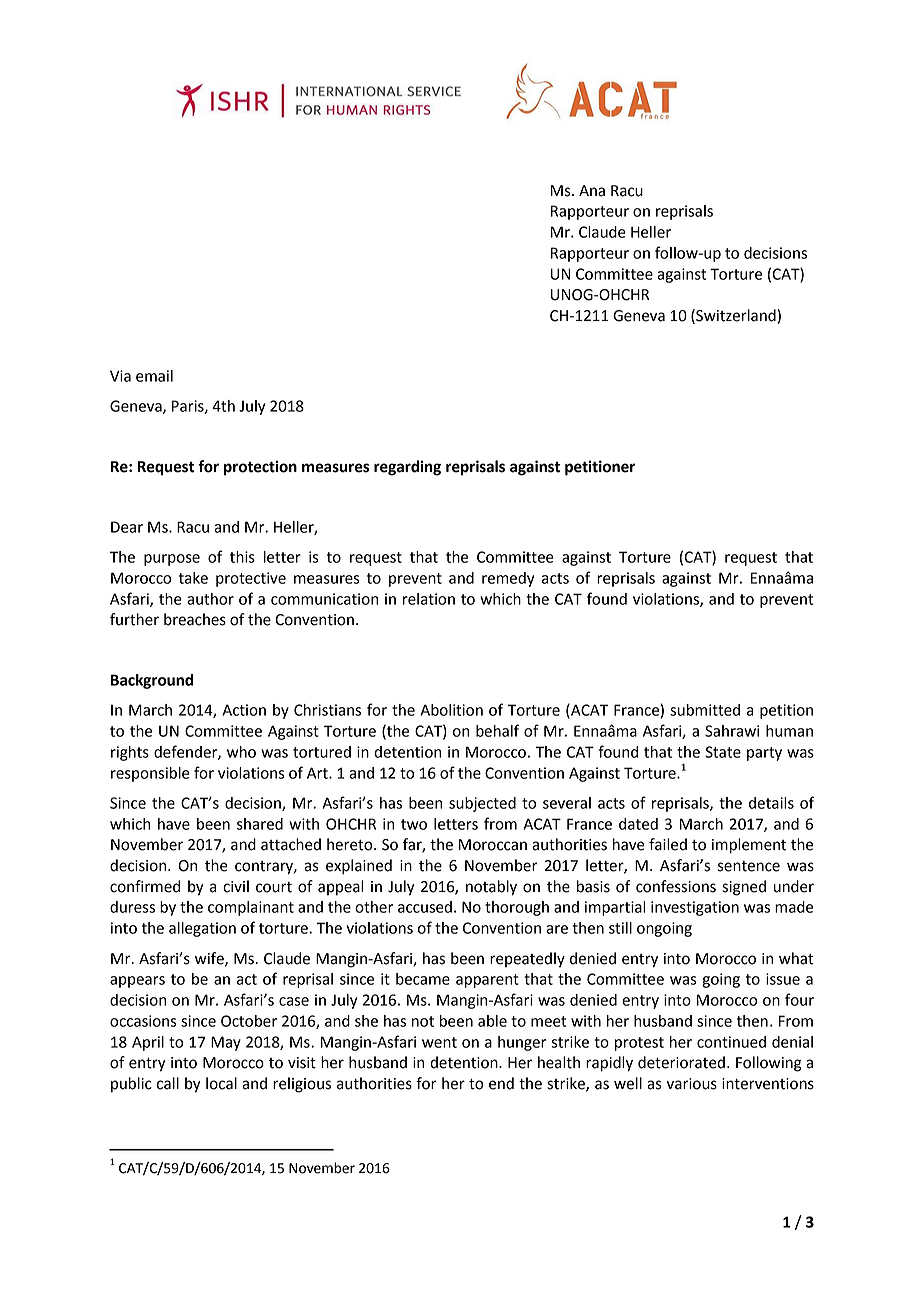  I want to click on email, so click(154, 376).
